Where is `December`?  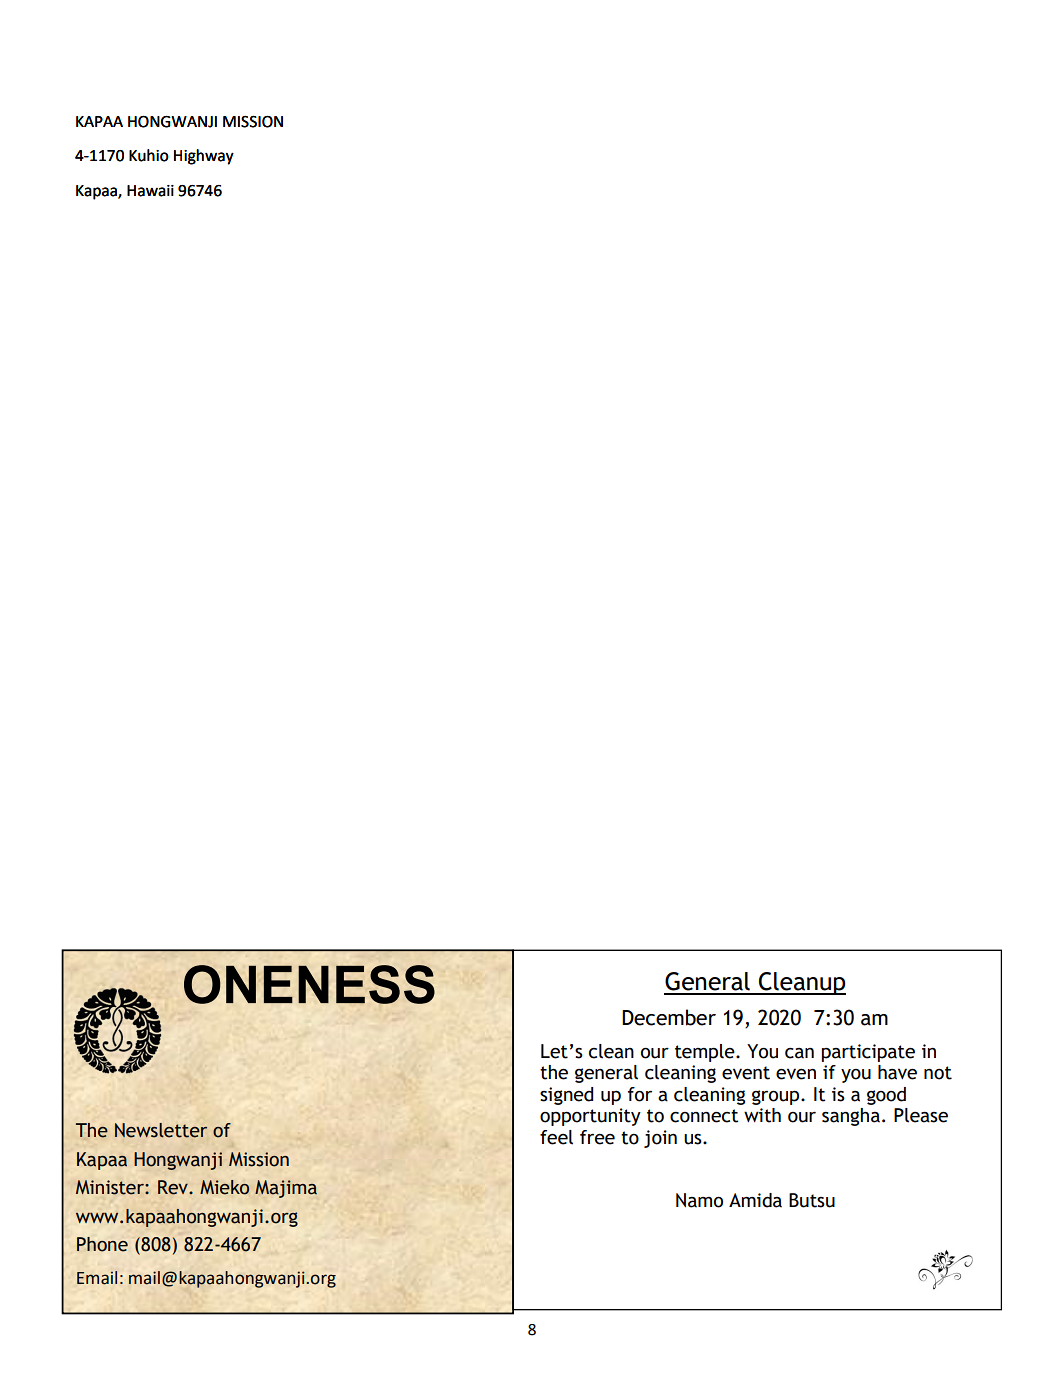 December is located at coordinates (669, 1017).
